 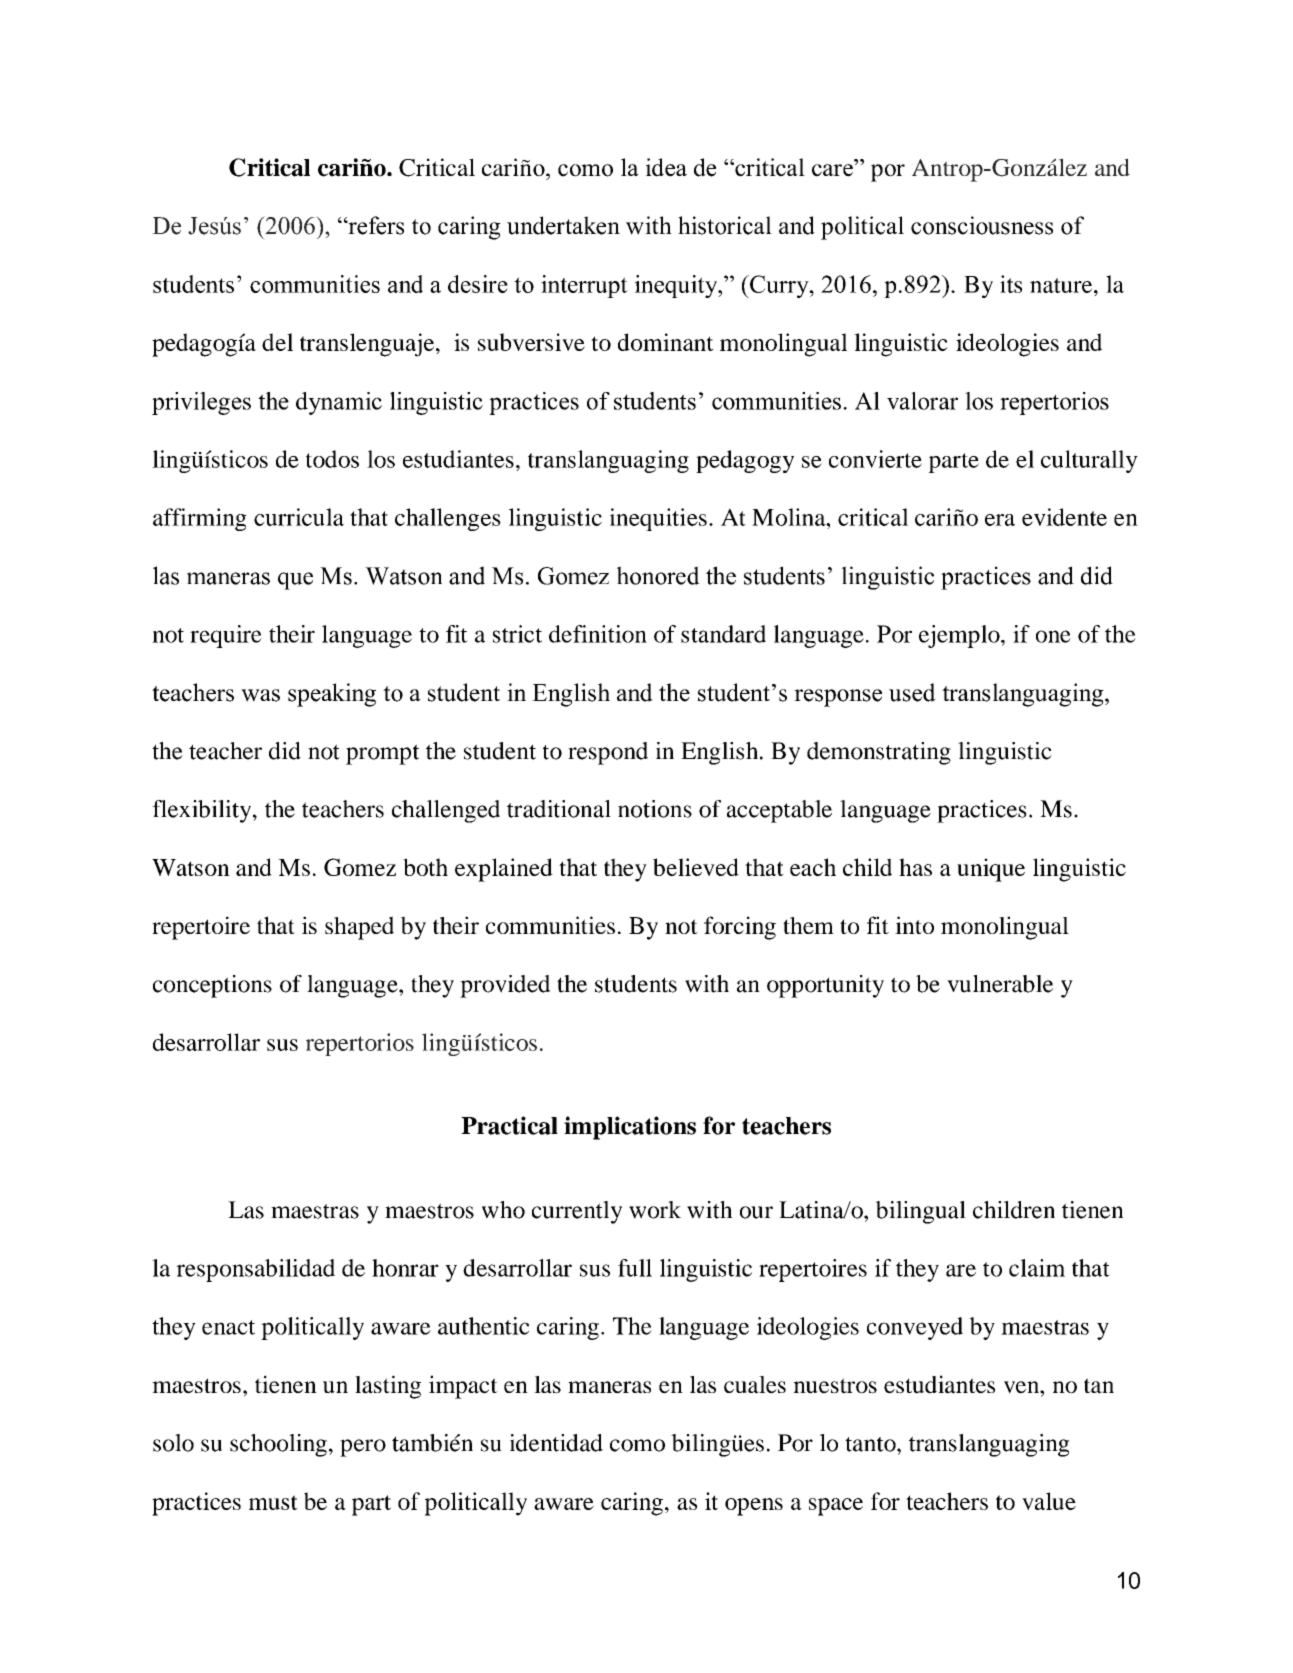 I want to click on idea, so click(x=666, y=167).
